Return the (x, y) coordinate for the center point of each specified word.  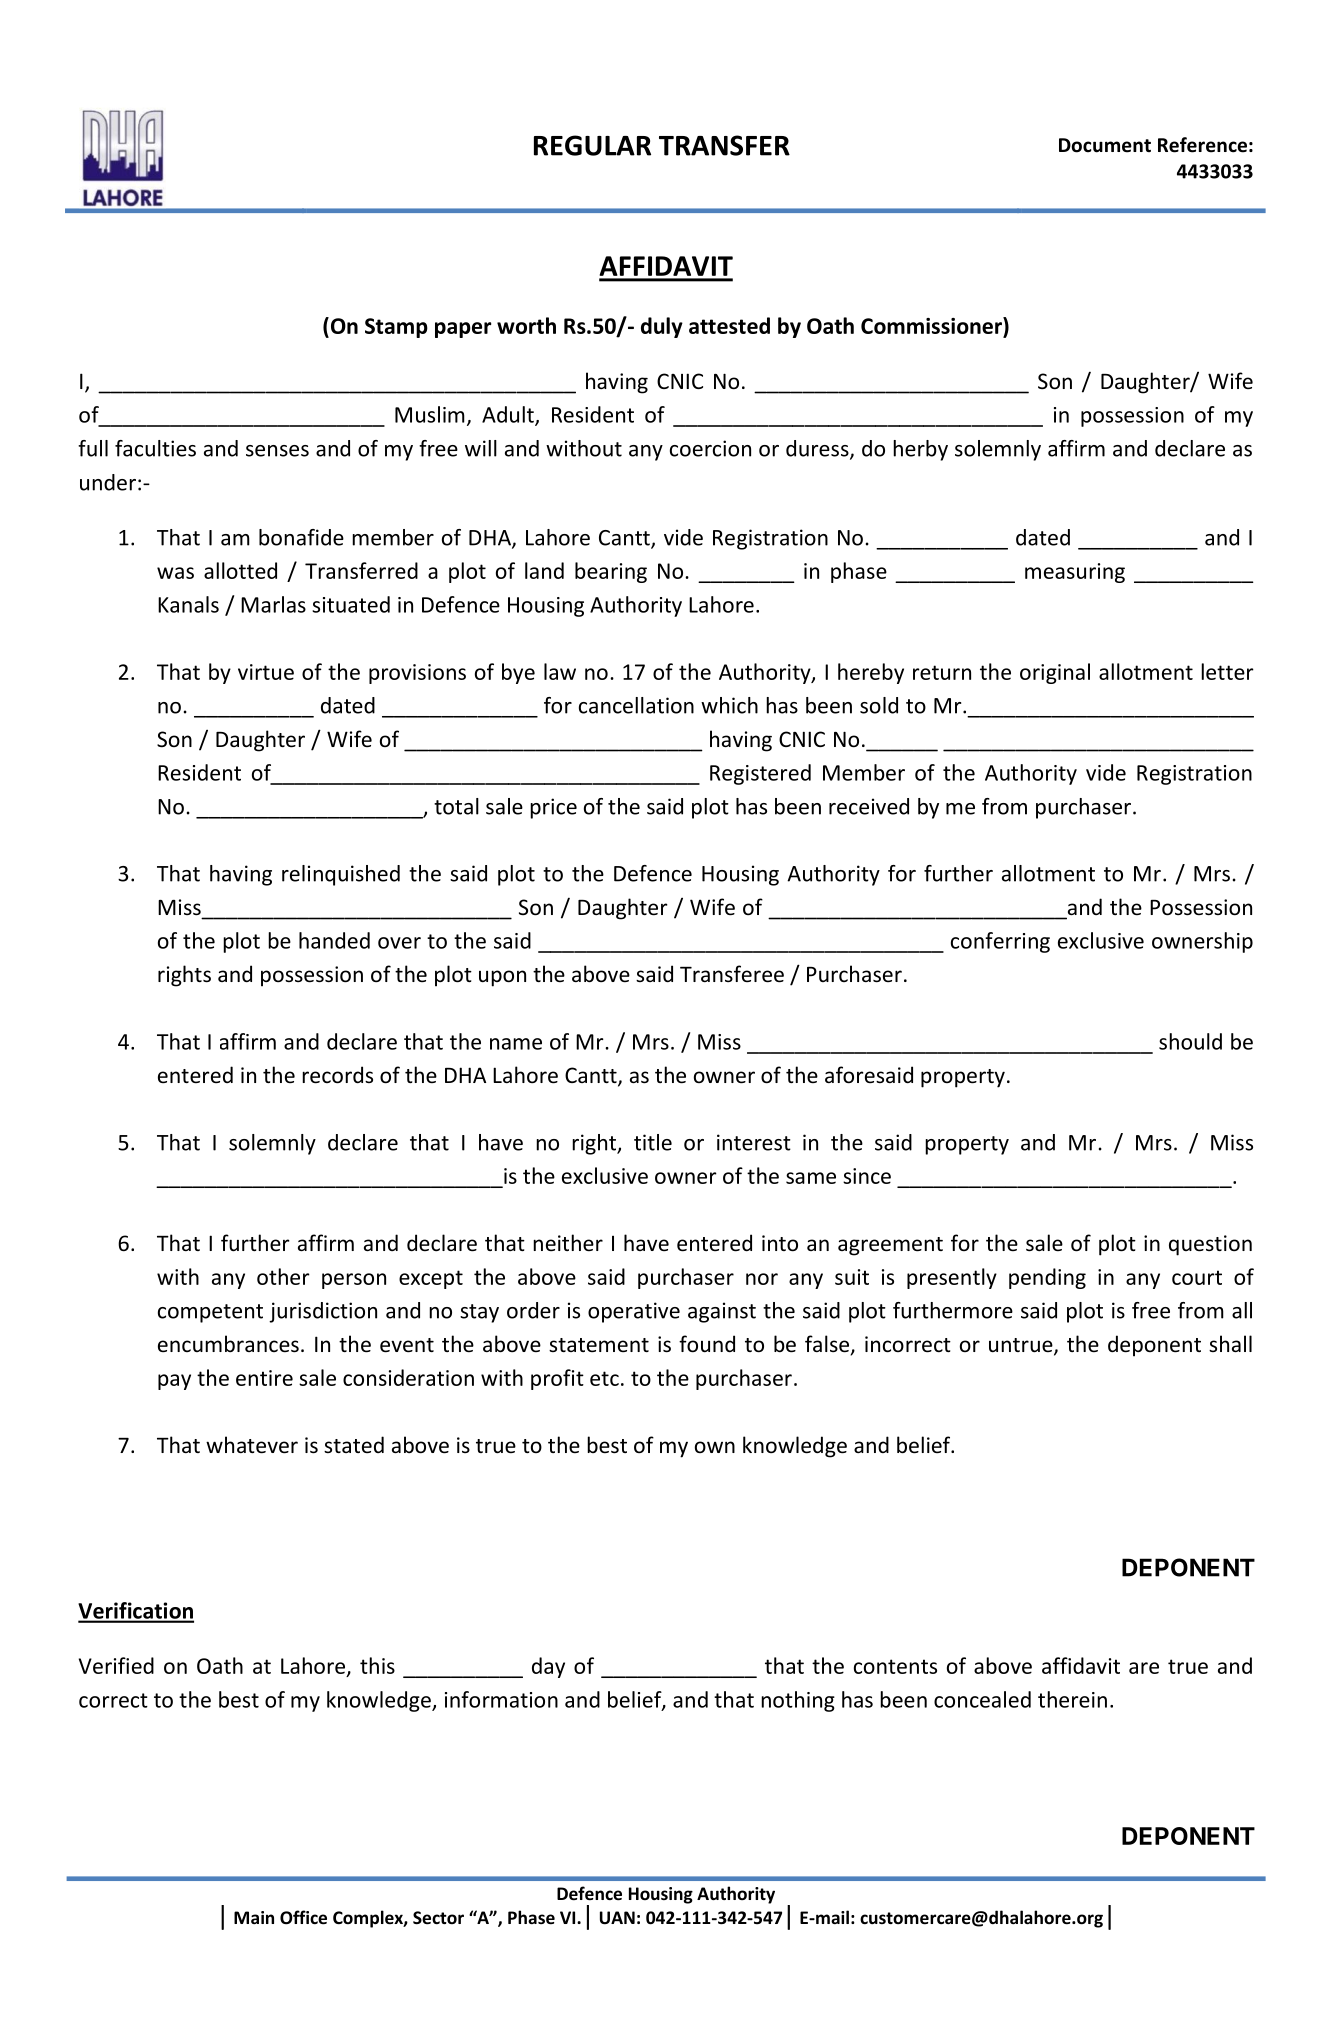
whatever (252, 1445)
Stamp (396, 328)
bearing (611, 572)
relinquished (341, 875)
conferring (1000, 942)
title (653, 1142)
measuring (1075, 573)
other (283, 1276)
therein (1072, 1699)
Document (1105, 145)
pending (1047, 1278)
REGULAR (592, 145)
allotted (240, 570)
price (553, 808)
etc (604, 1378)
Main (254, 1917)
